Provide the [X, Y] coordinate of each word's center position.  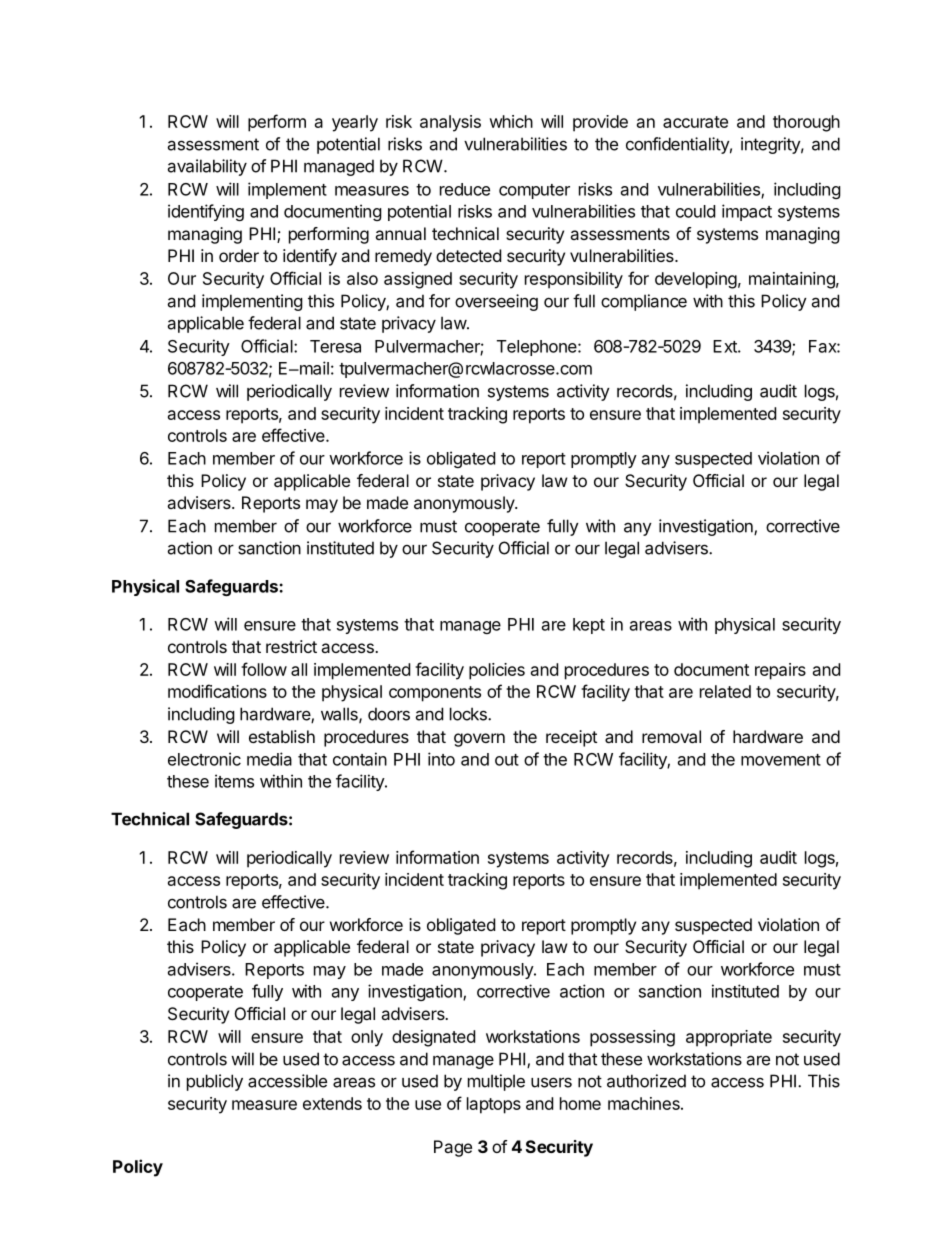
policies [497, 671]
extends [332, 1103]
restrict [291, 646]
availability [207, 167]
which [511, 121]
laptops [494, 1105]
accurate [695, 122]
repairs [780, 671]
